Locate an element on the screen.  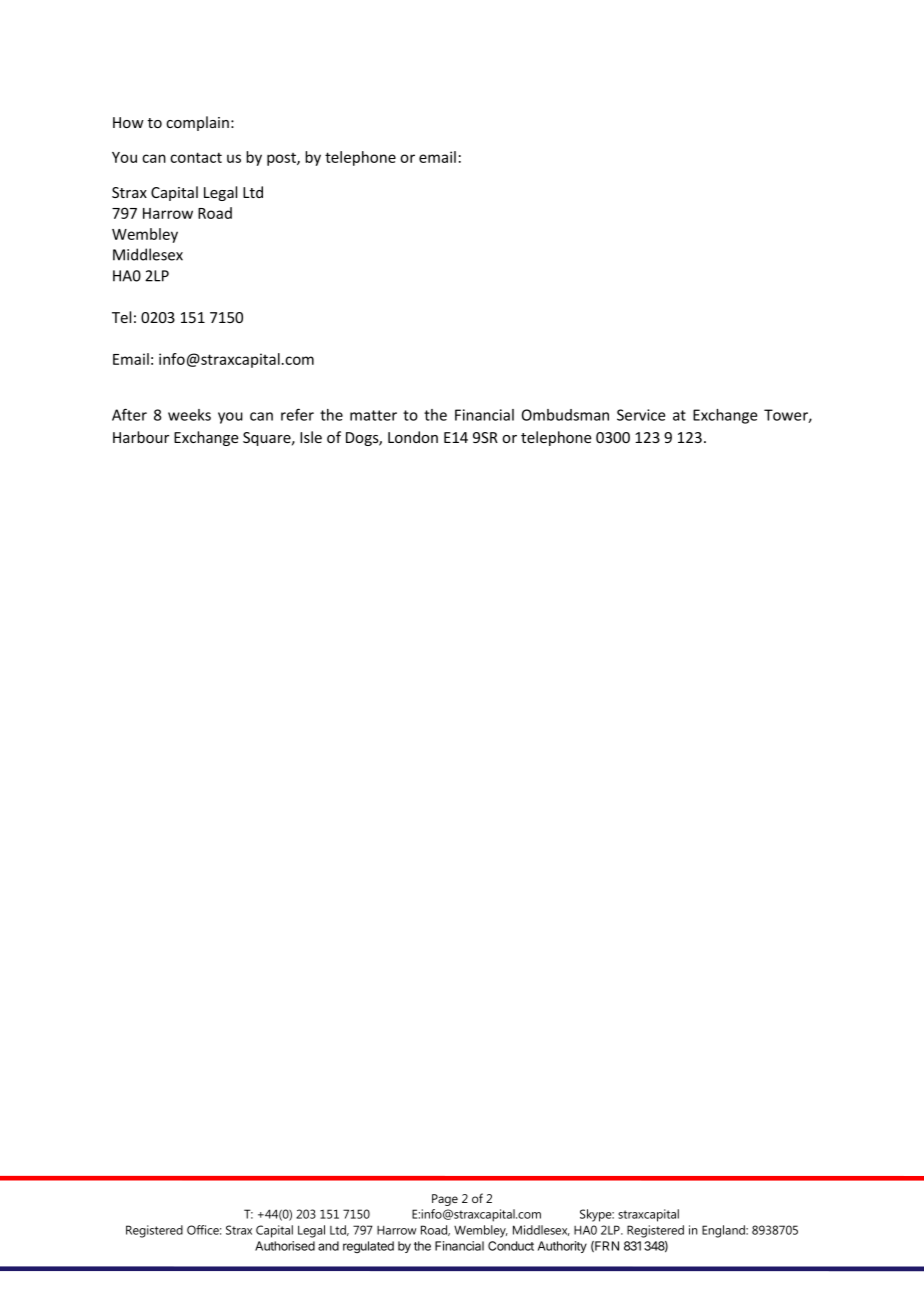
contact is located at coordinates (196, 157).
